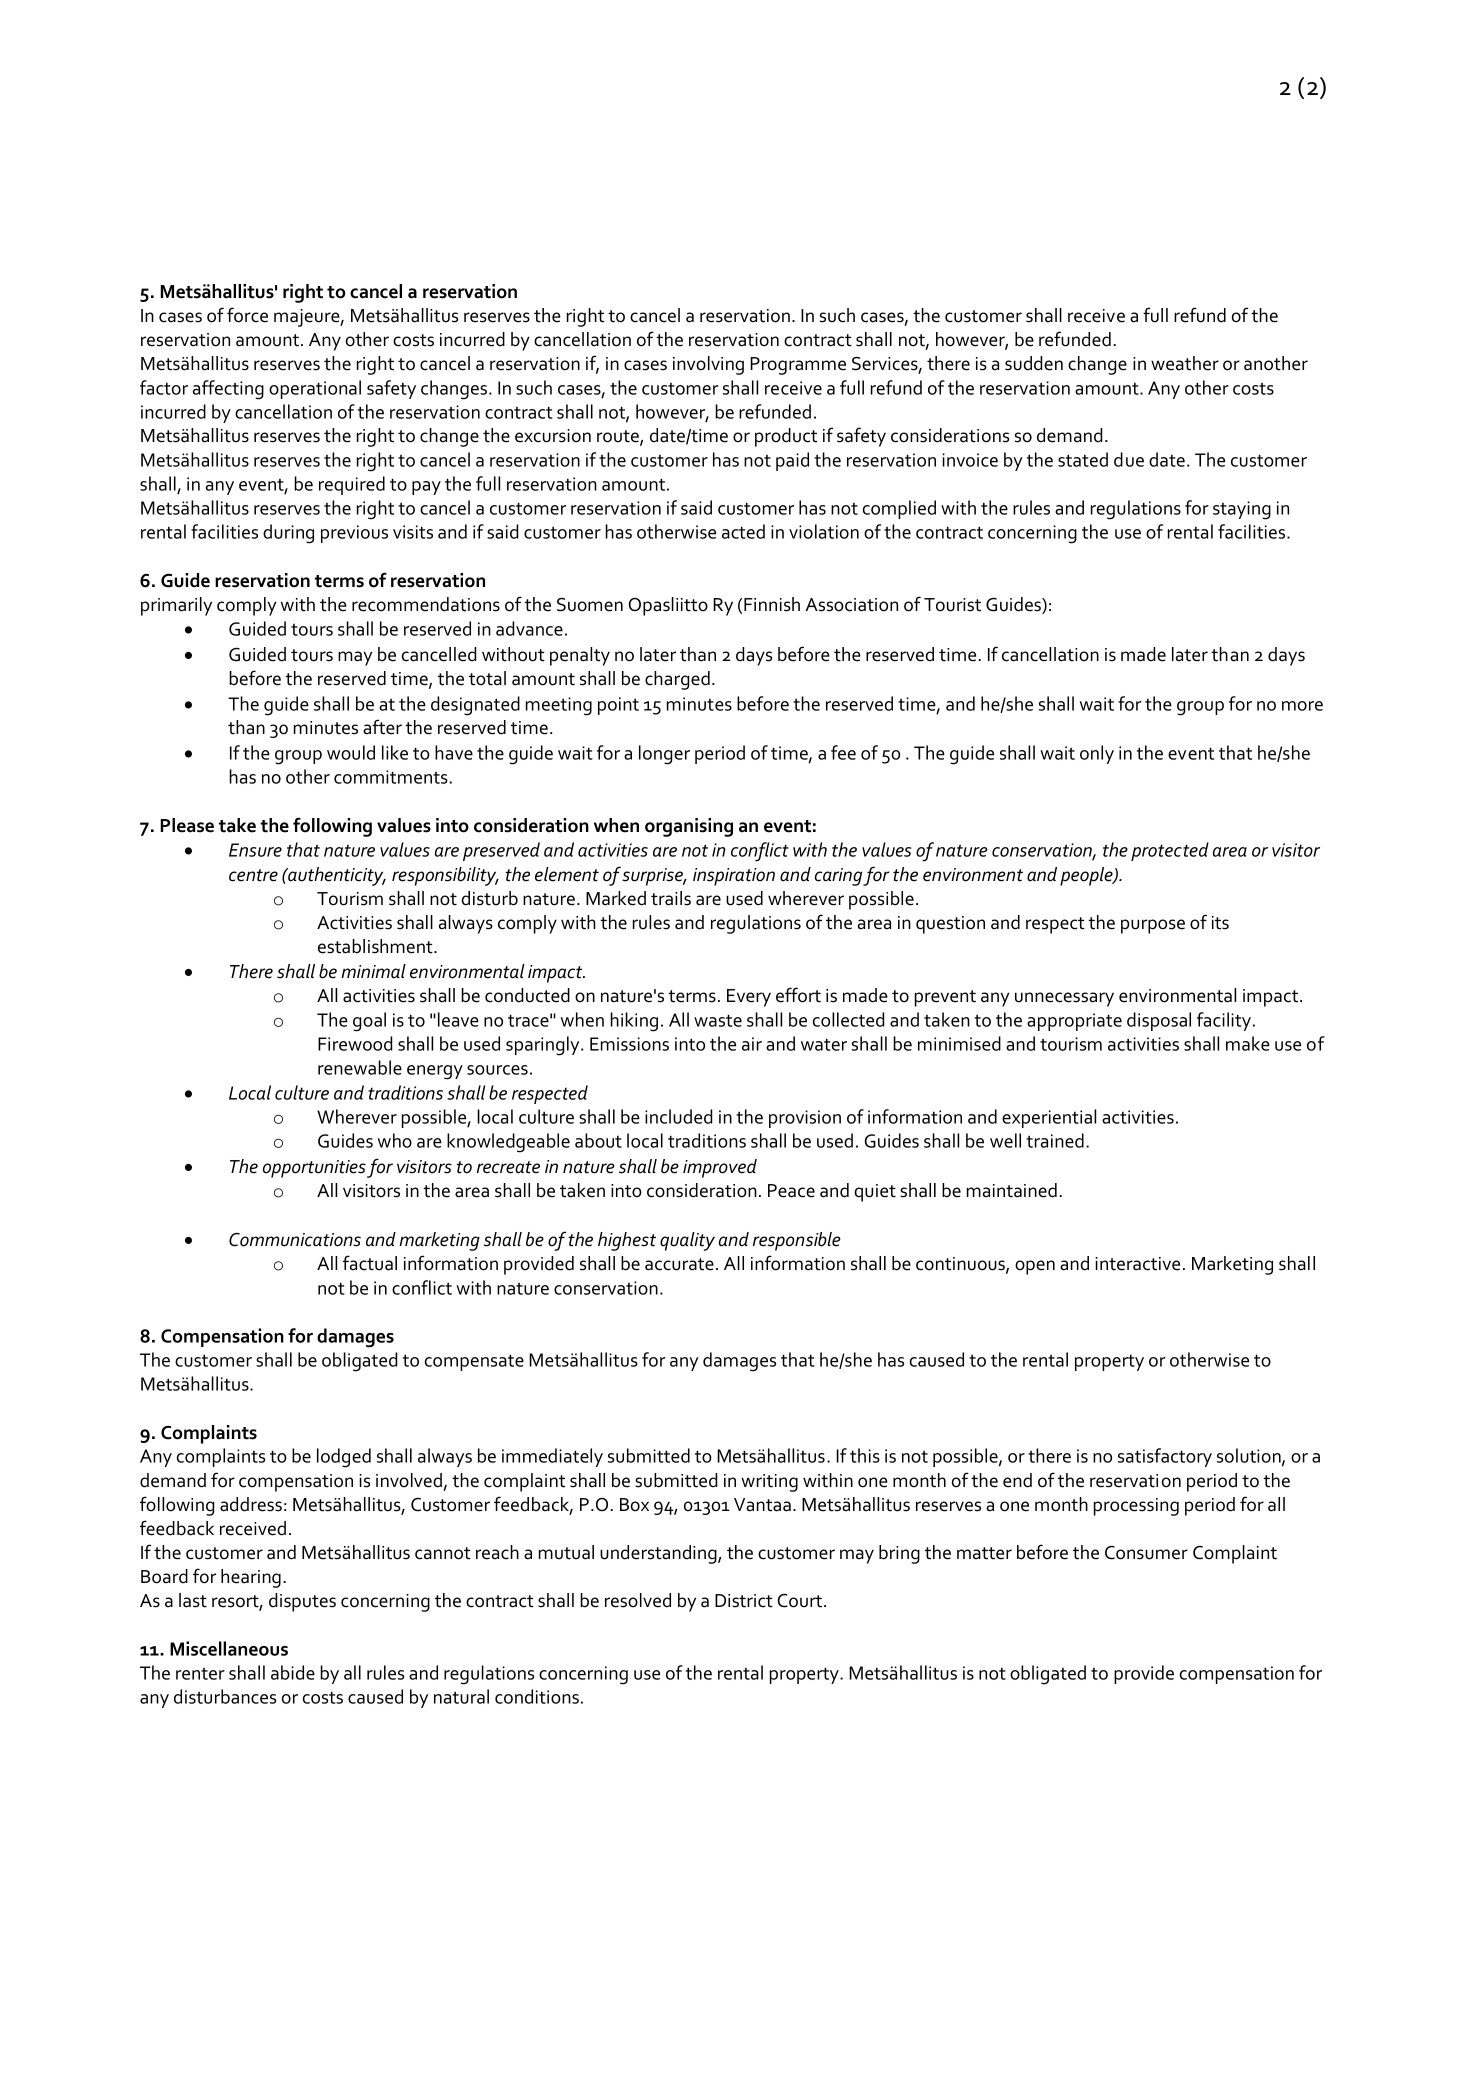 Image resolution: width=1467 pixels, height=2075 pixels. What do you see at coordinates (351, 752) in the screenshot?
I see `would` at bounding box center [351, 752].
